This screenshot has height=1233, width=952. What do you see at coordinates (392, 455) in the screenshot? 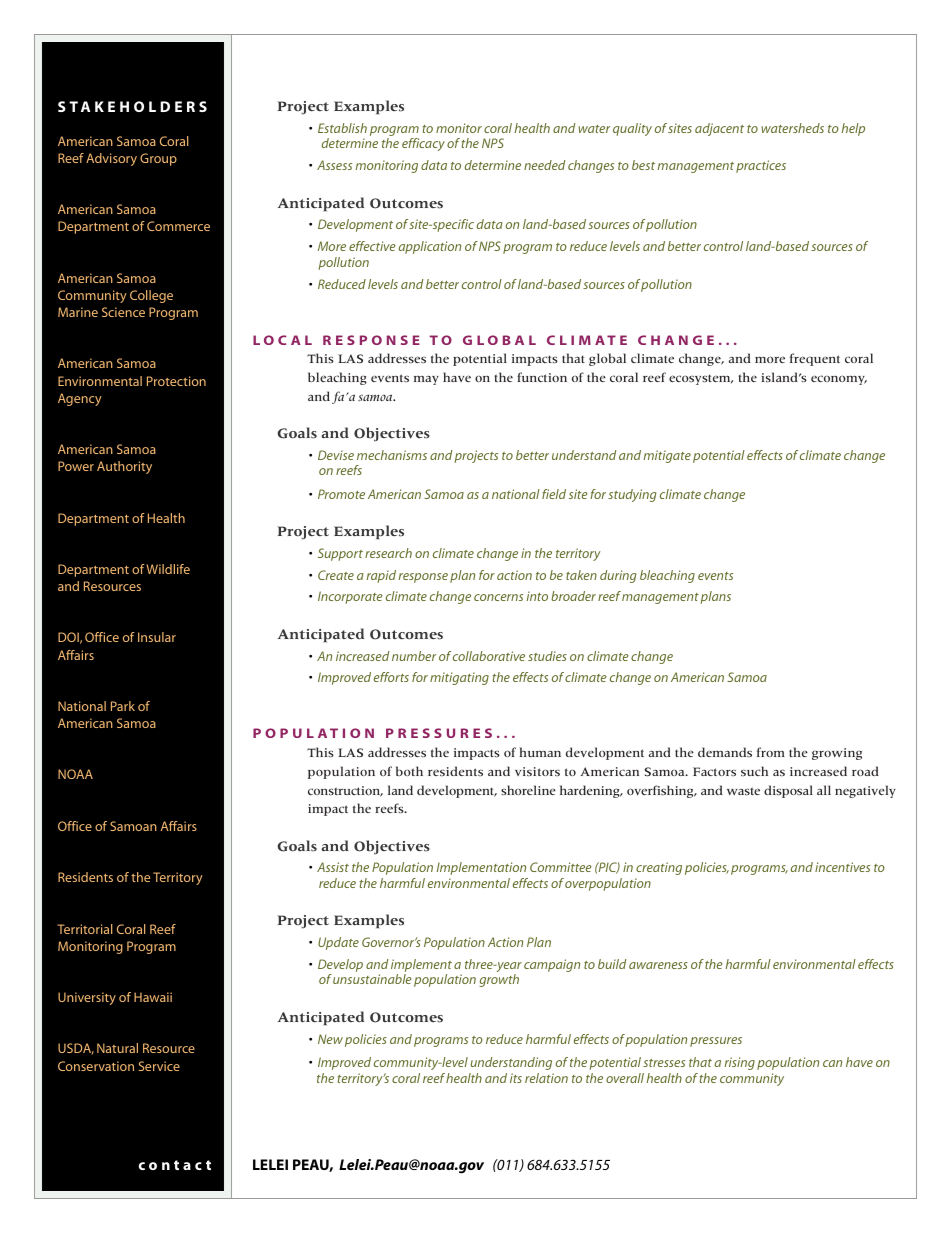
I see `mechanisms` at bounding box center [392, 455].
